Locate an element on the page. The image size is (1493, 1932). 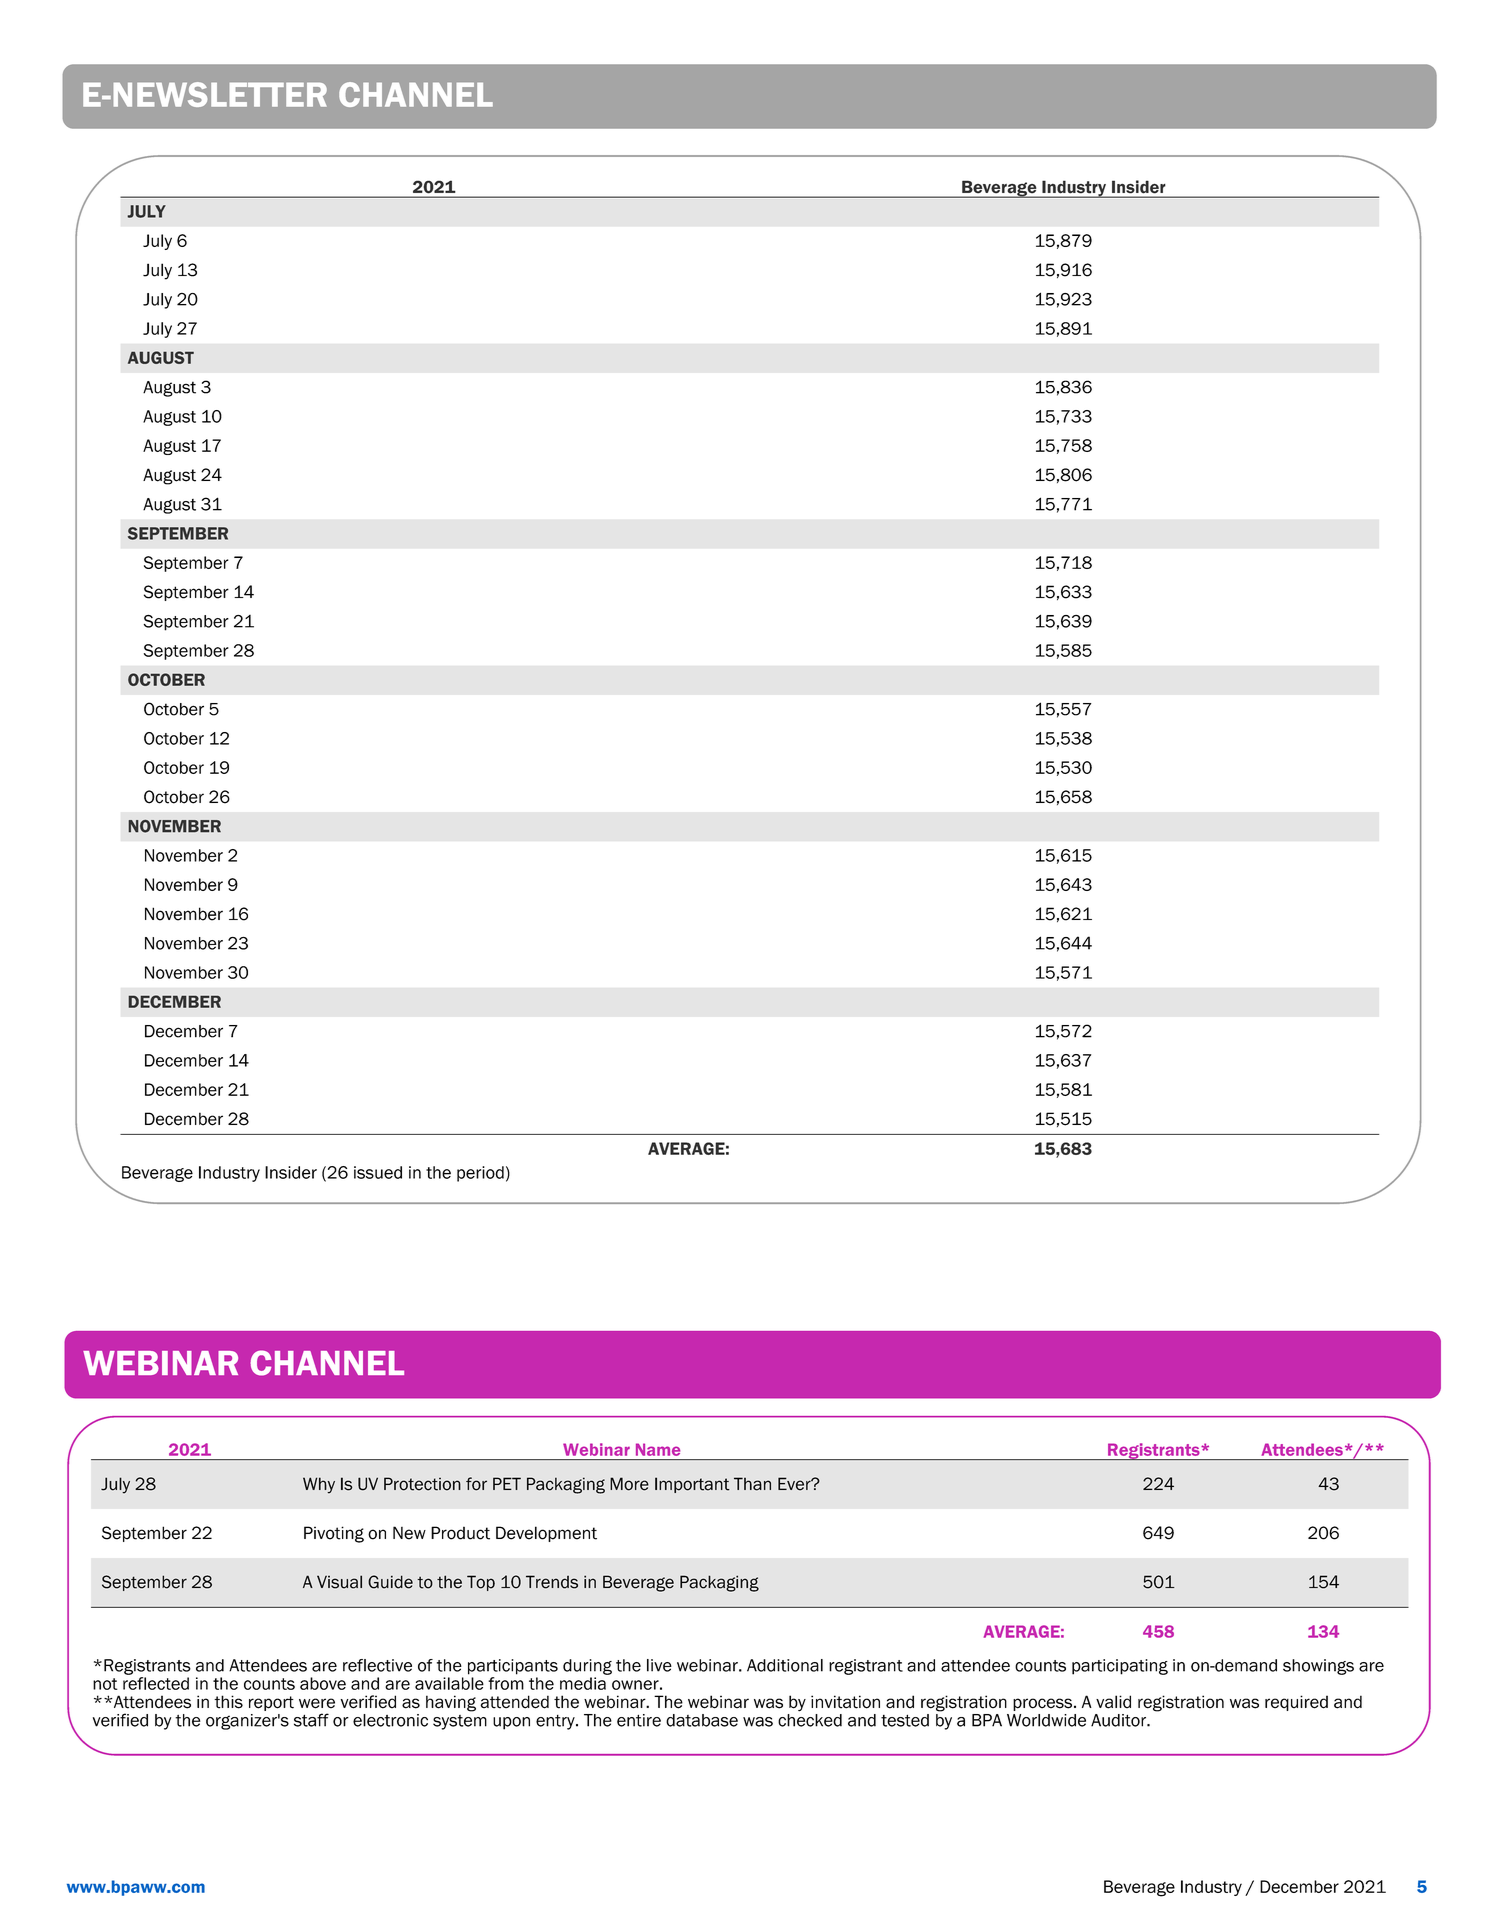
period is located at coordinates (480, 1174).
